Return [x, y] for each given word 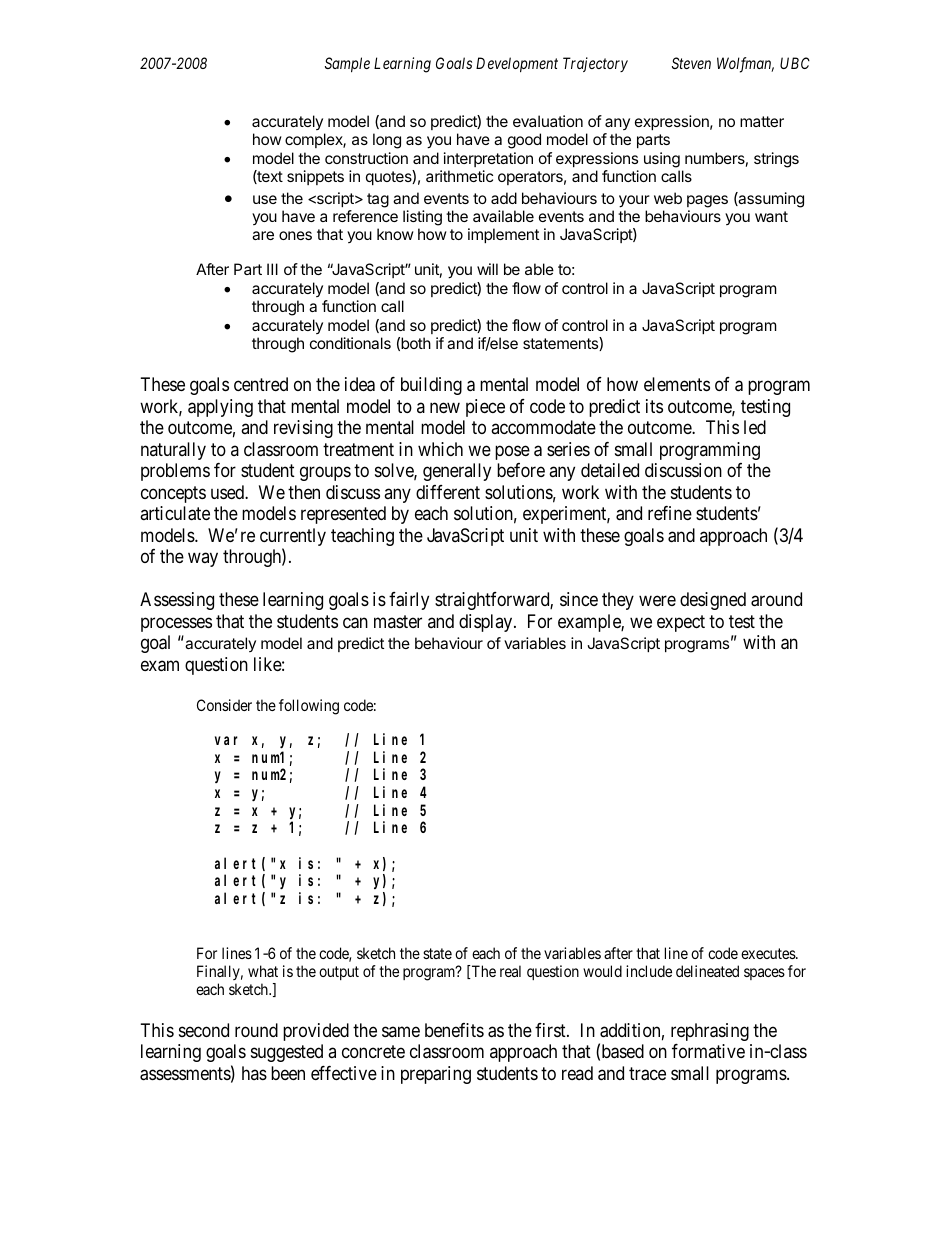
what [263, 971]
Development [517, 64]
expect [681, 623]
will [487, 269]
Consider [224, 705]
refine [670, 513]
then [304, 492]
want [771, 216]
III [272, 269]
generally [457, 472]
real [510, 971]
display [487, 623]
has [254, 1073]
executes [769, 953]
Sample [347, 64]
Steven [691, 63]
